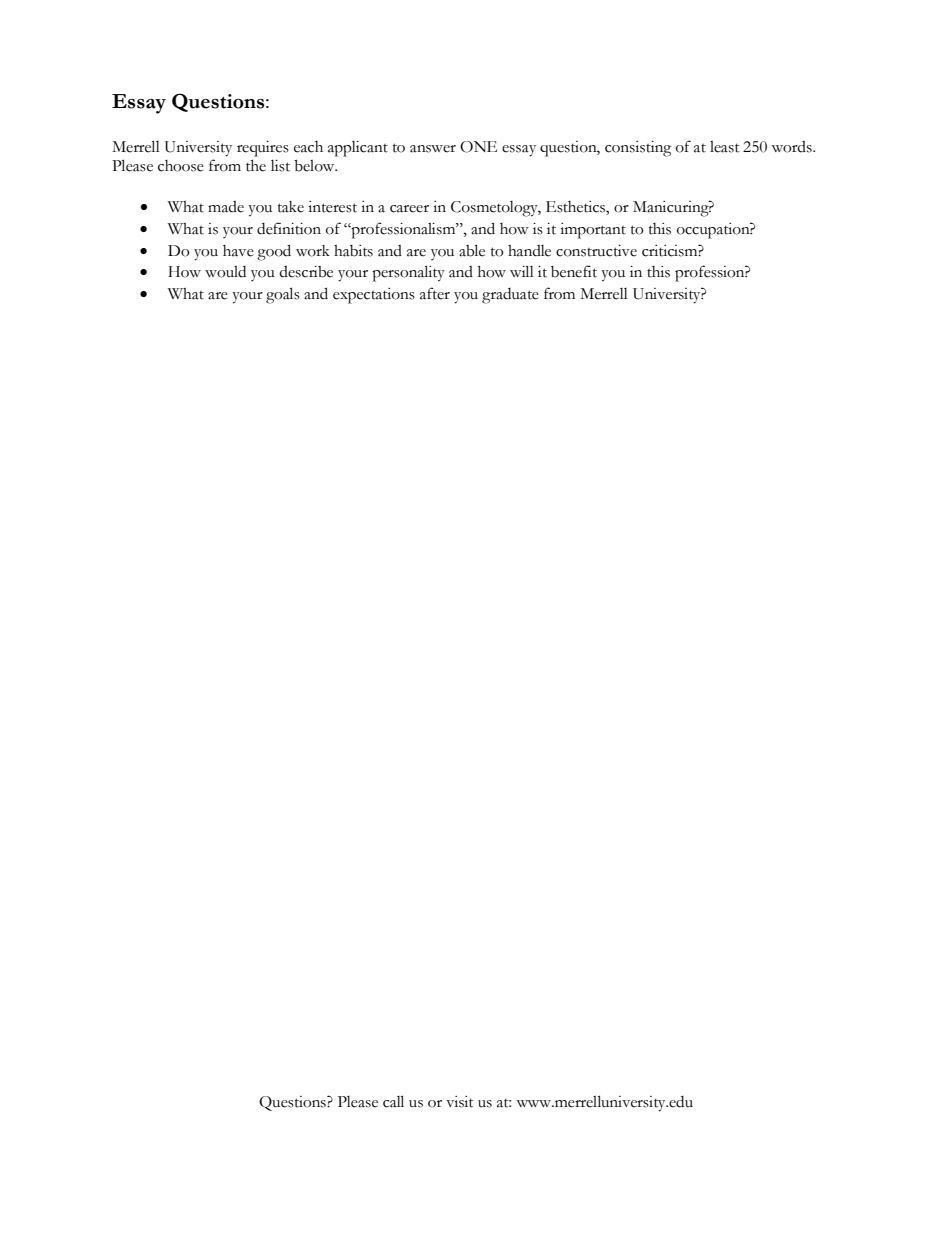 This image has height=1233, width=952. Describe the element at coordinates (283, 295) in the image. I see `goals` at that location.
